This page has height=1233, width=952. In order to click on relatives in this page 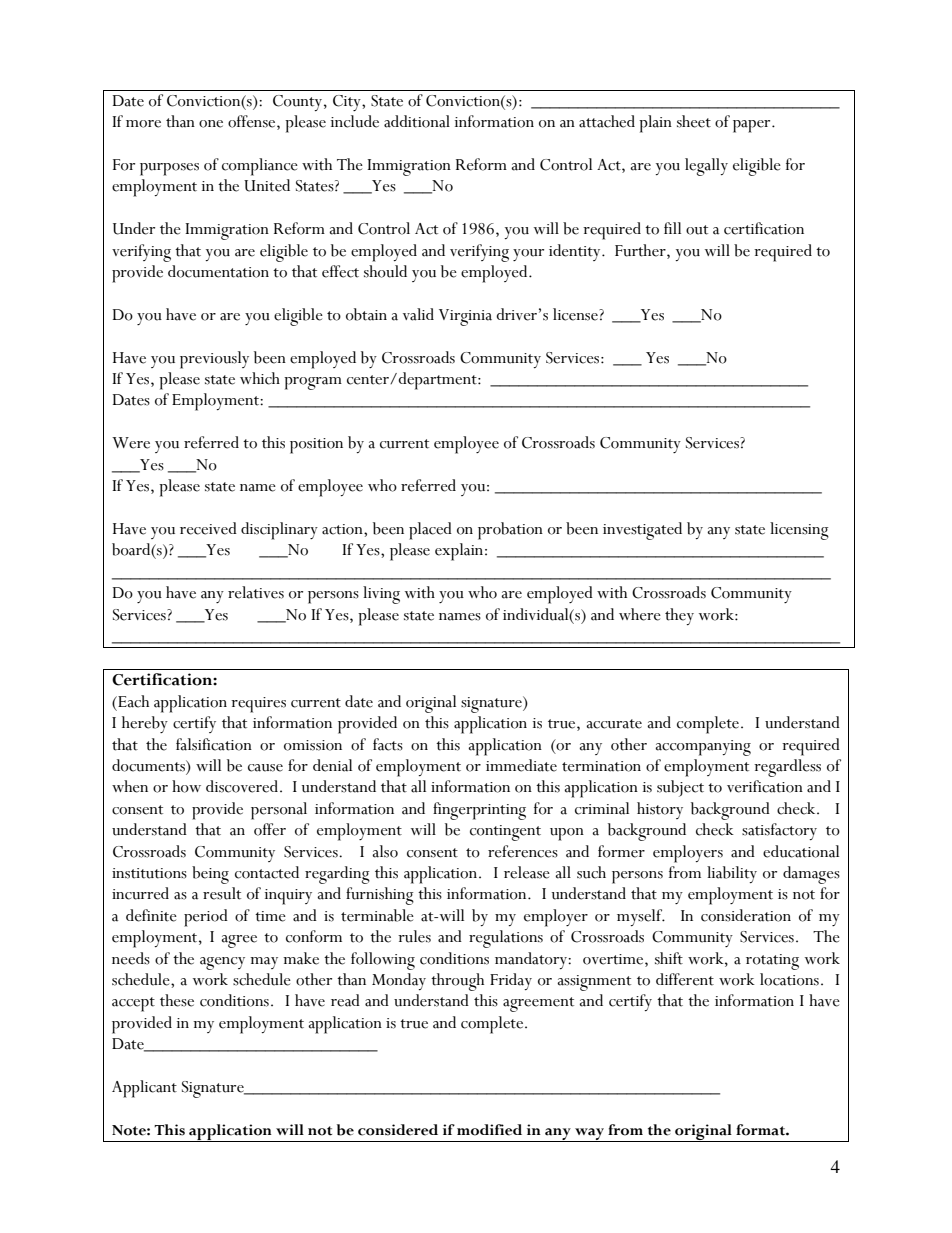, I will do `click(256, 592)`.
